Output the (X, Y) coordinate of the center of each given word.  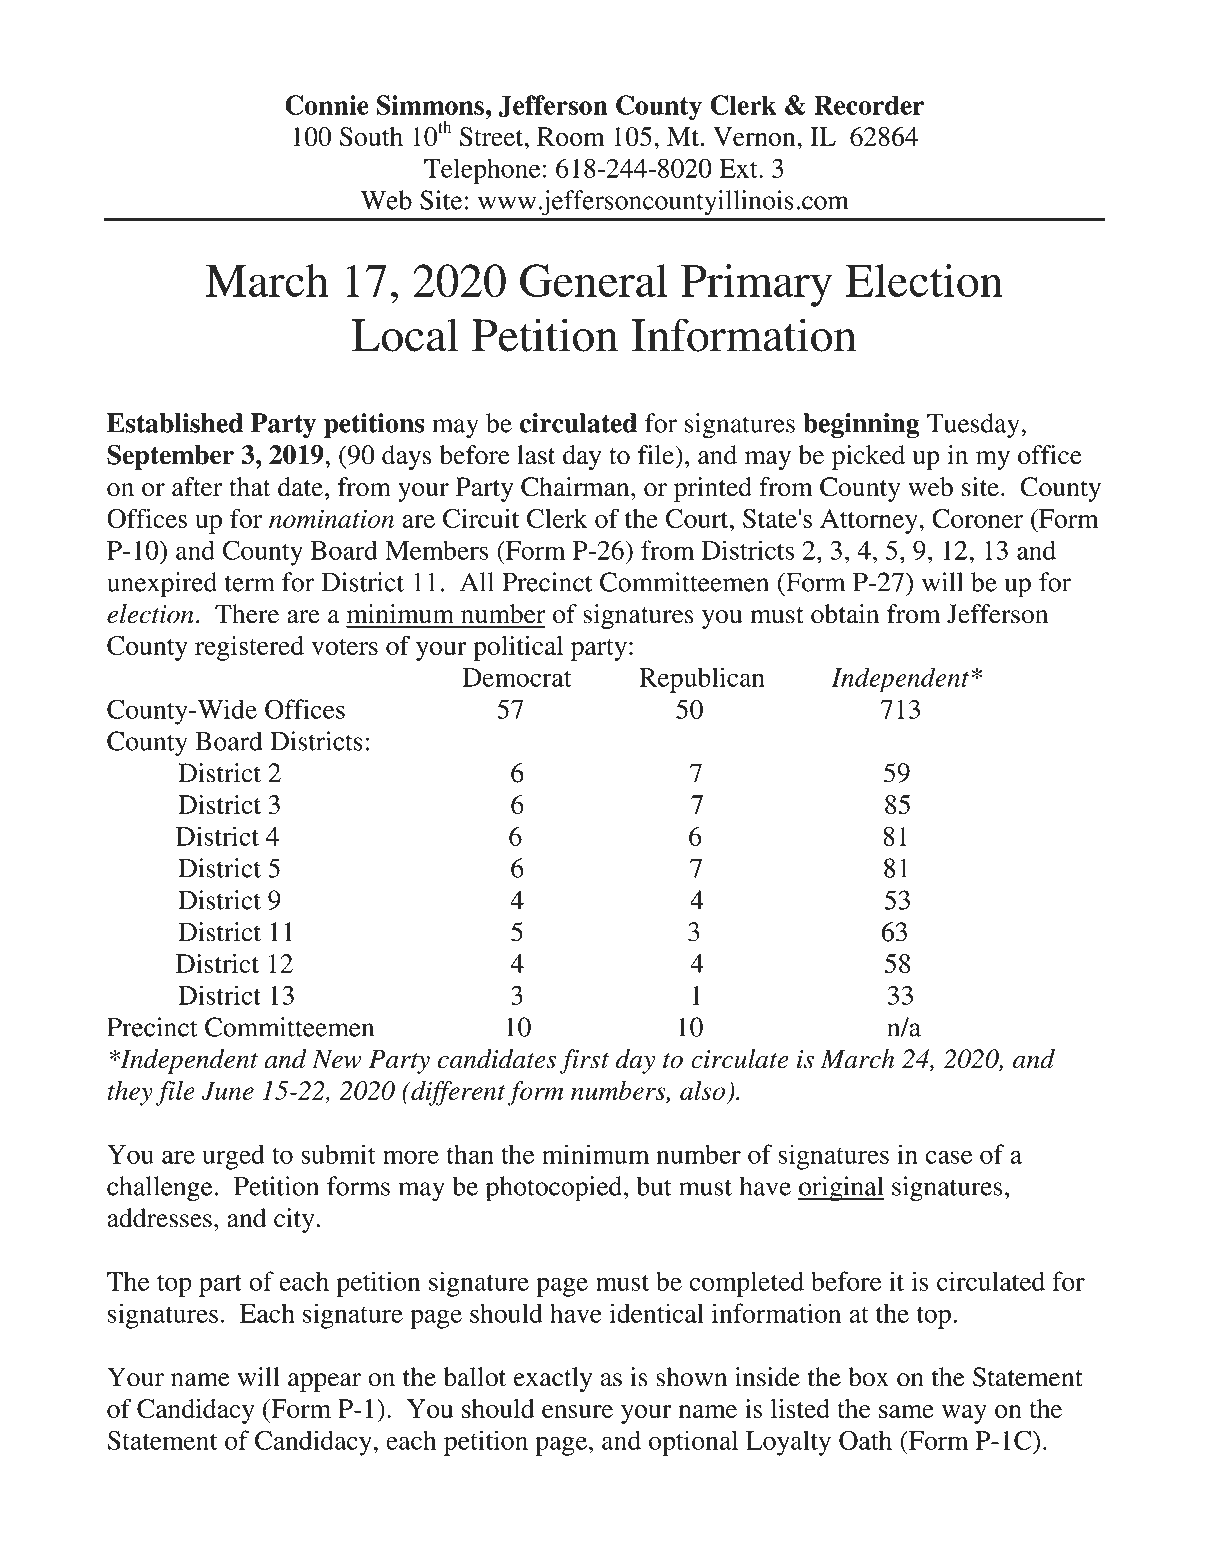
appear (324, 1382)
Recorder (869, 105)
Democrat (517, 677)
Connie (327, 105)
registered (249, 648)
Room (571, 136)
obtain (845, 614)
